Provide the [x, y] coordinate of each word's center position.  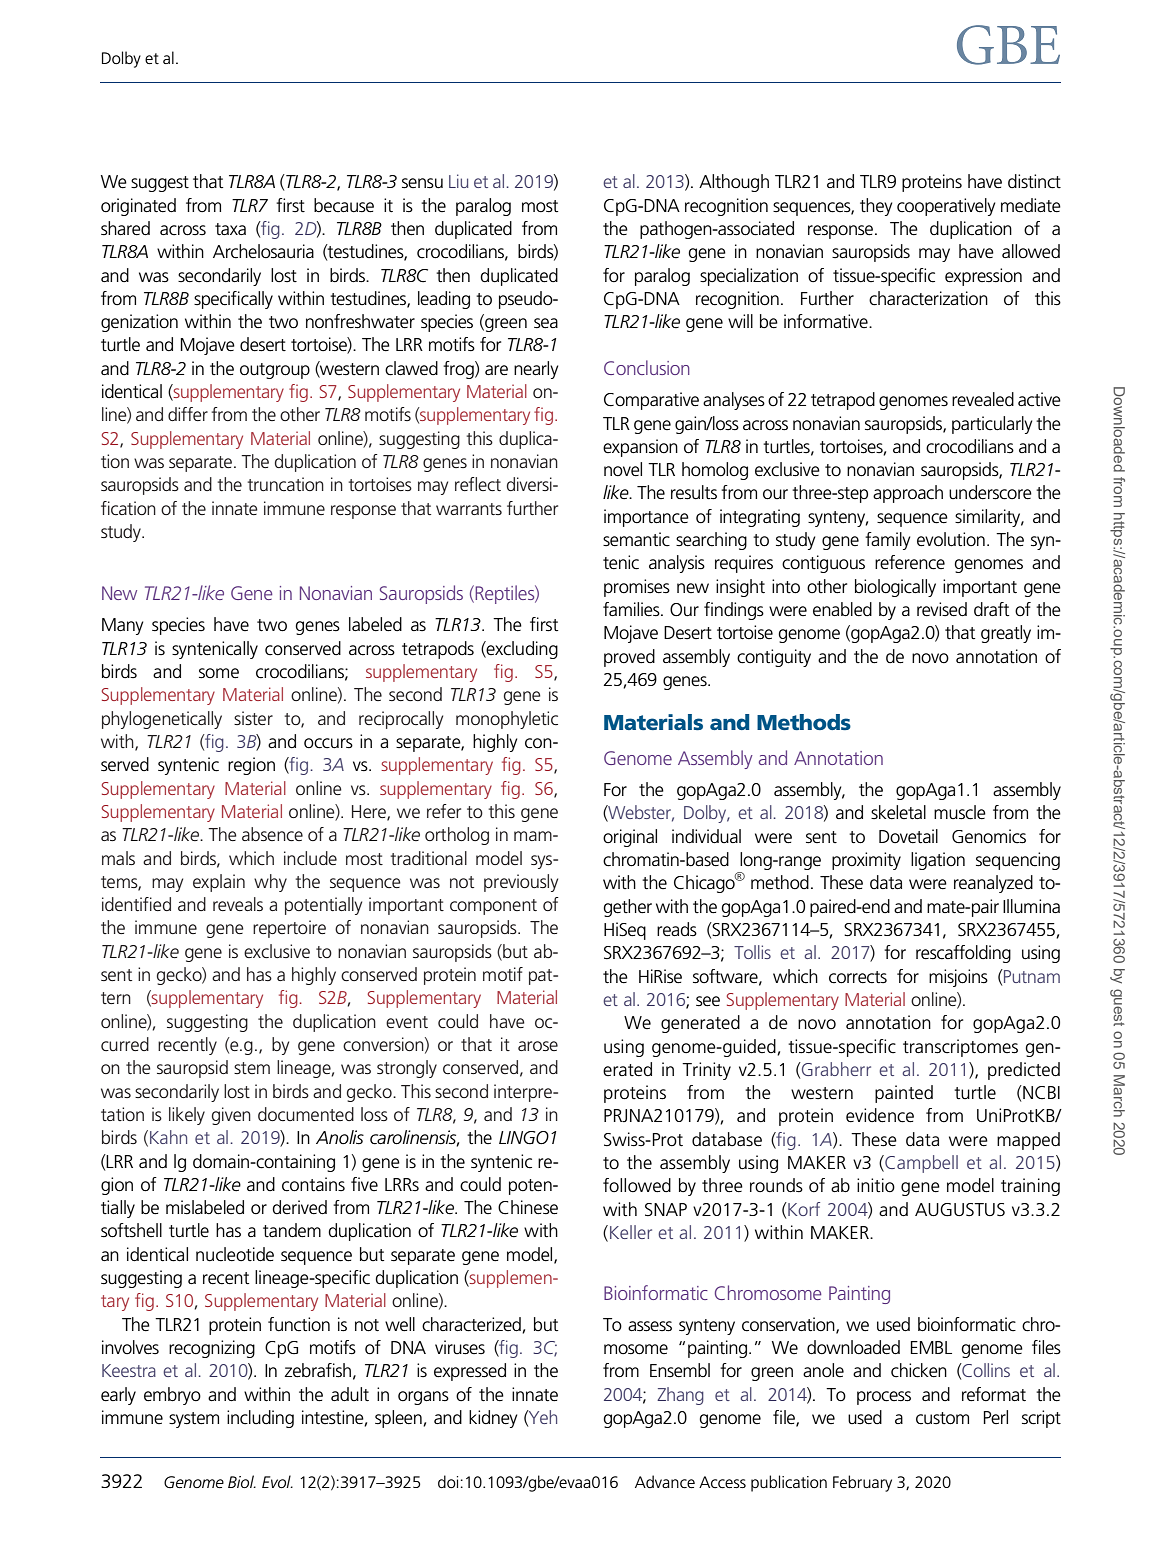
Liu [458, 181]
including [260, 1419]
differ [188, 414]
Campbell [920, 1164]
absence [272, 834]
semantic [636, 539]
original [630, 838]
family [887, 541]
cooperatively [946, 207]
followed [637, 1185]
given [231, 1116]
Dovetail [908, 836]
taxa [230, 229]
